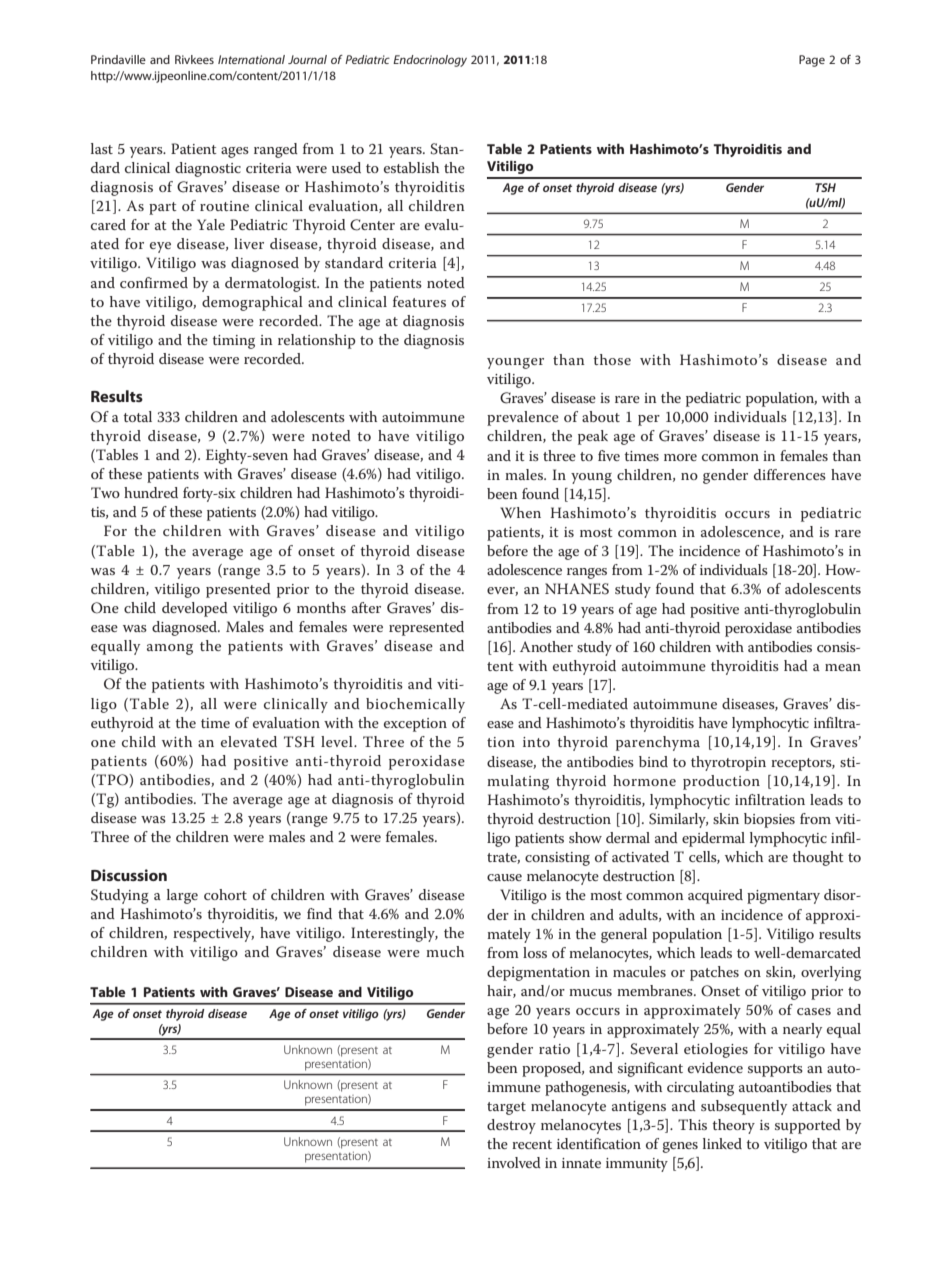  I want to click on mean, so click(843, 667).
